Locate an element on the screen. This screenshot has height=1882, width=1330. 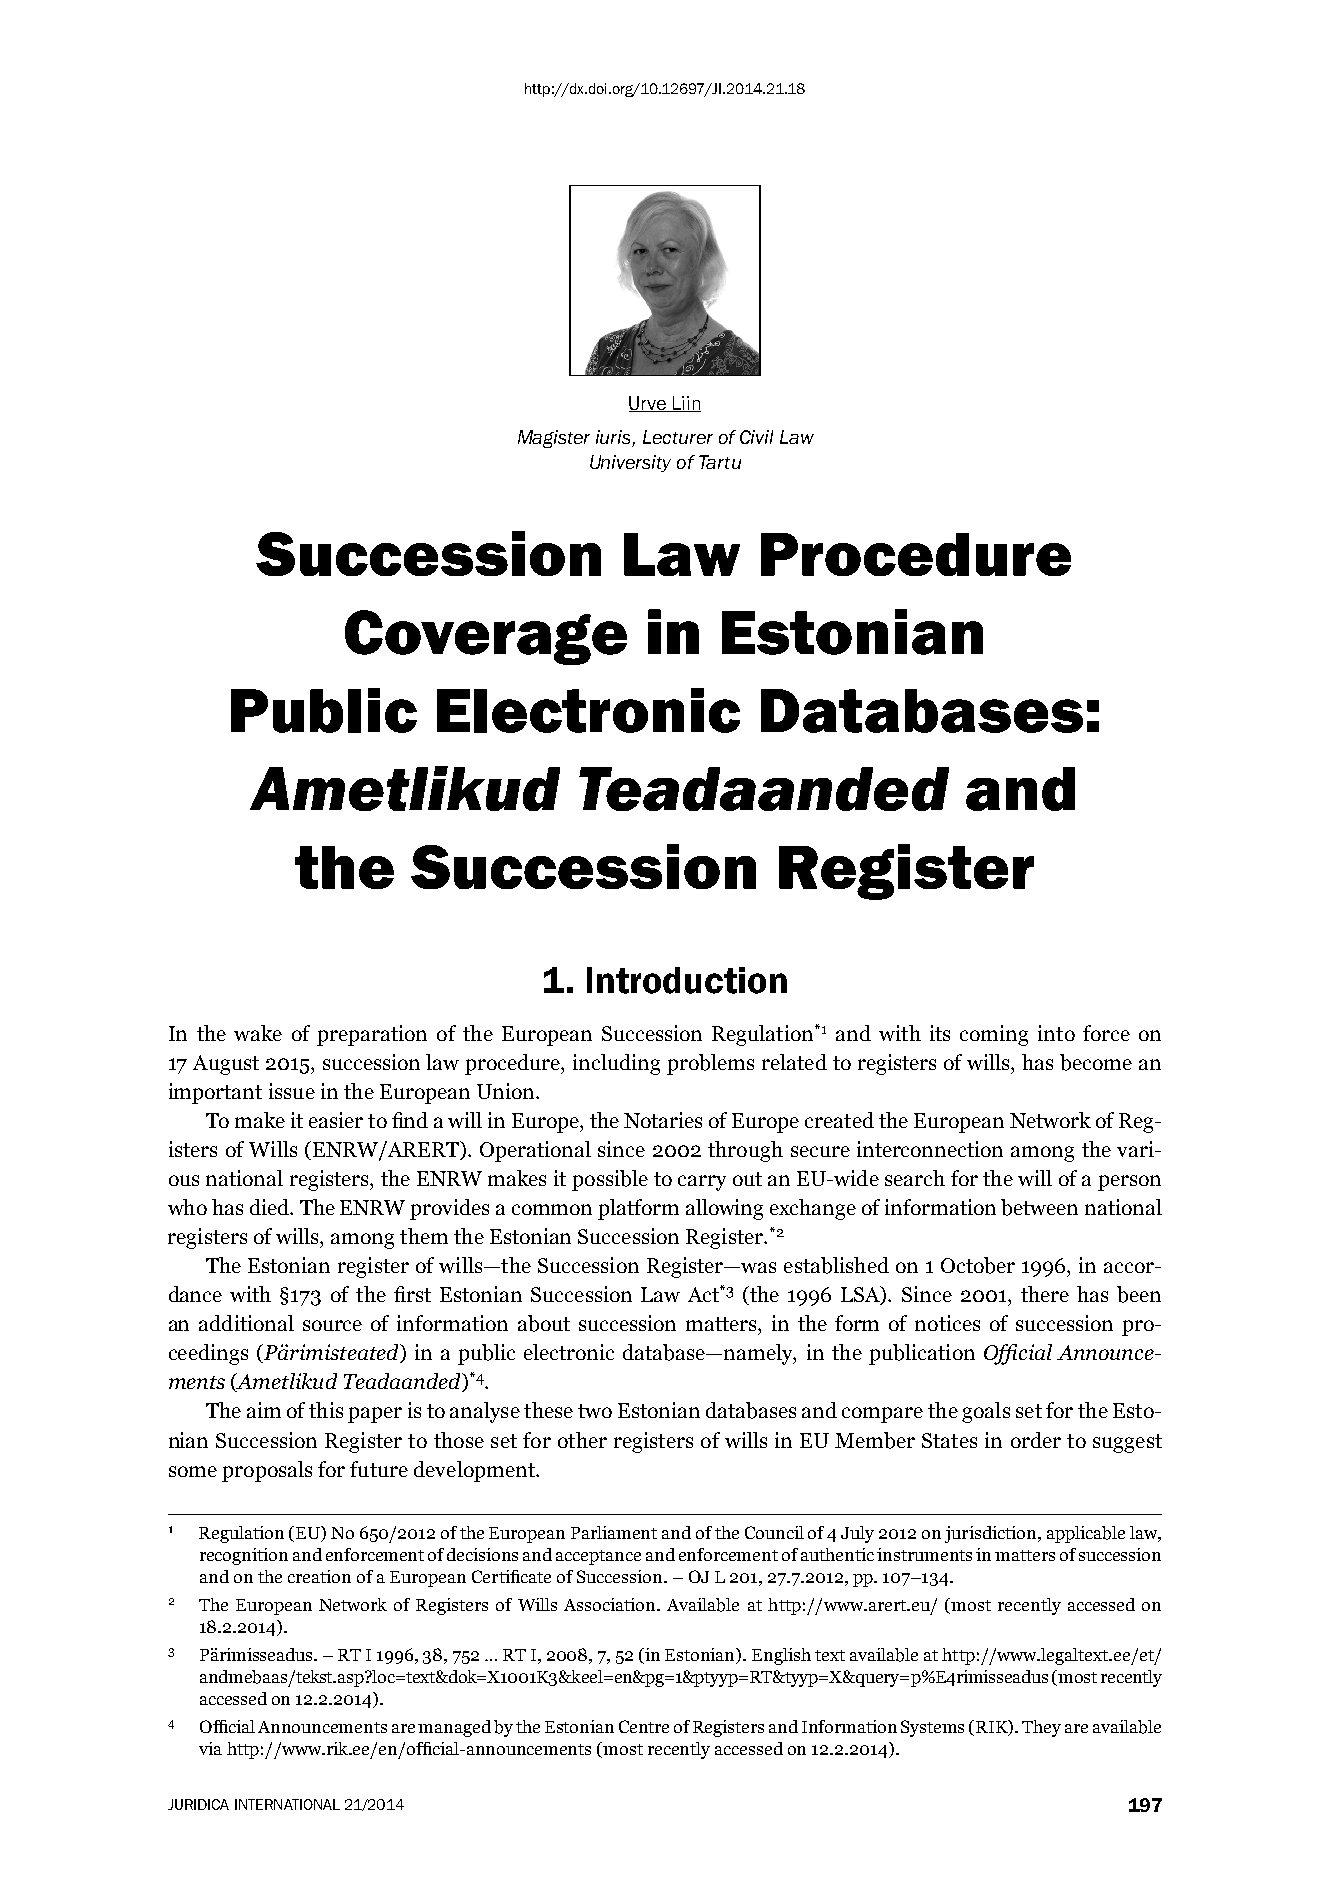
Magister is located at coordinates (554, 439).
